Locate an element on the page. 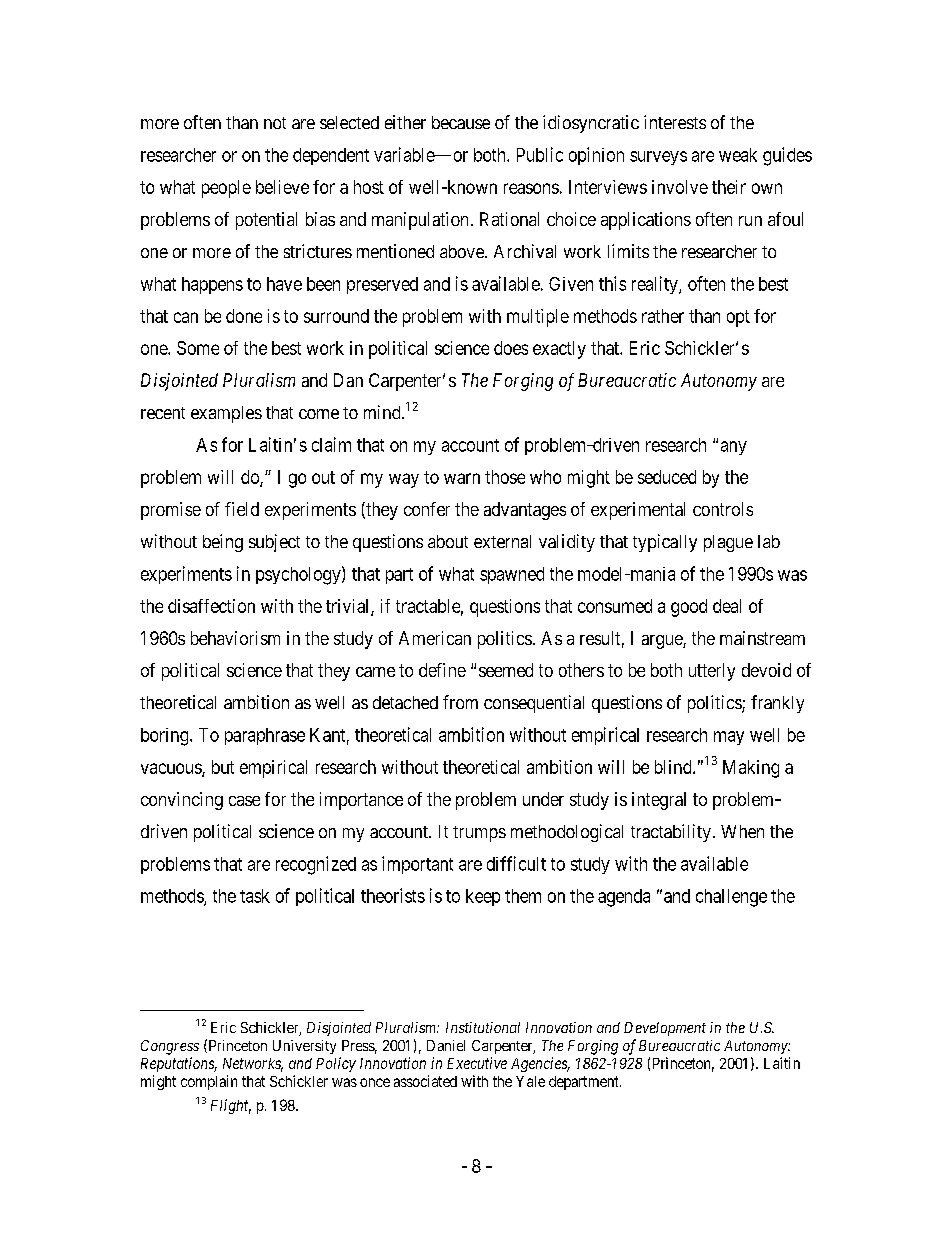  When is located at coordinates (742, 831).
